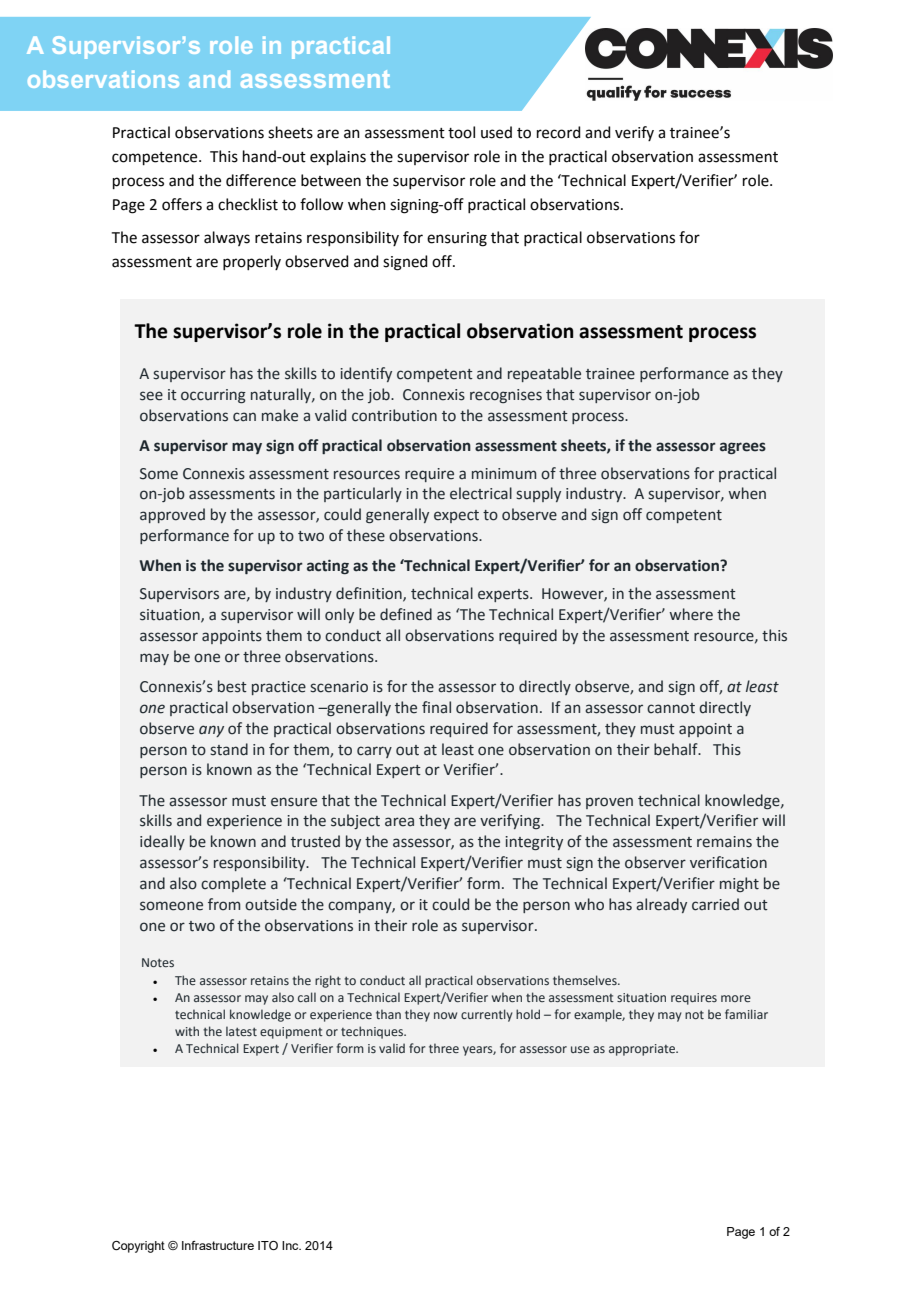 The height and width of the screenshot is (1308, 924). What do you see at coordinates (487, 1015) in the screenshot?
I see `currently` at bounding box center [487, 1015].
